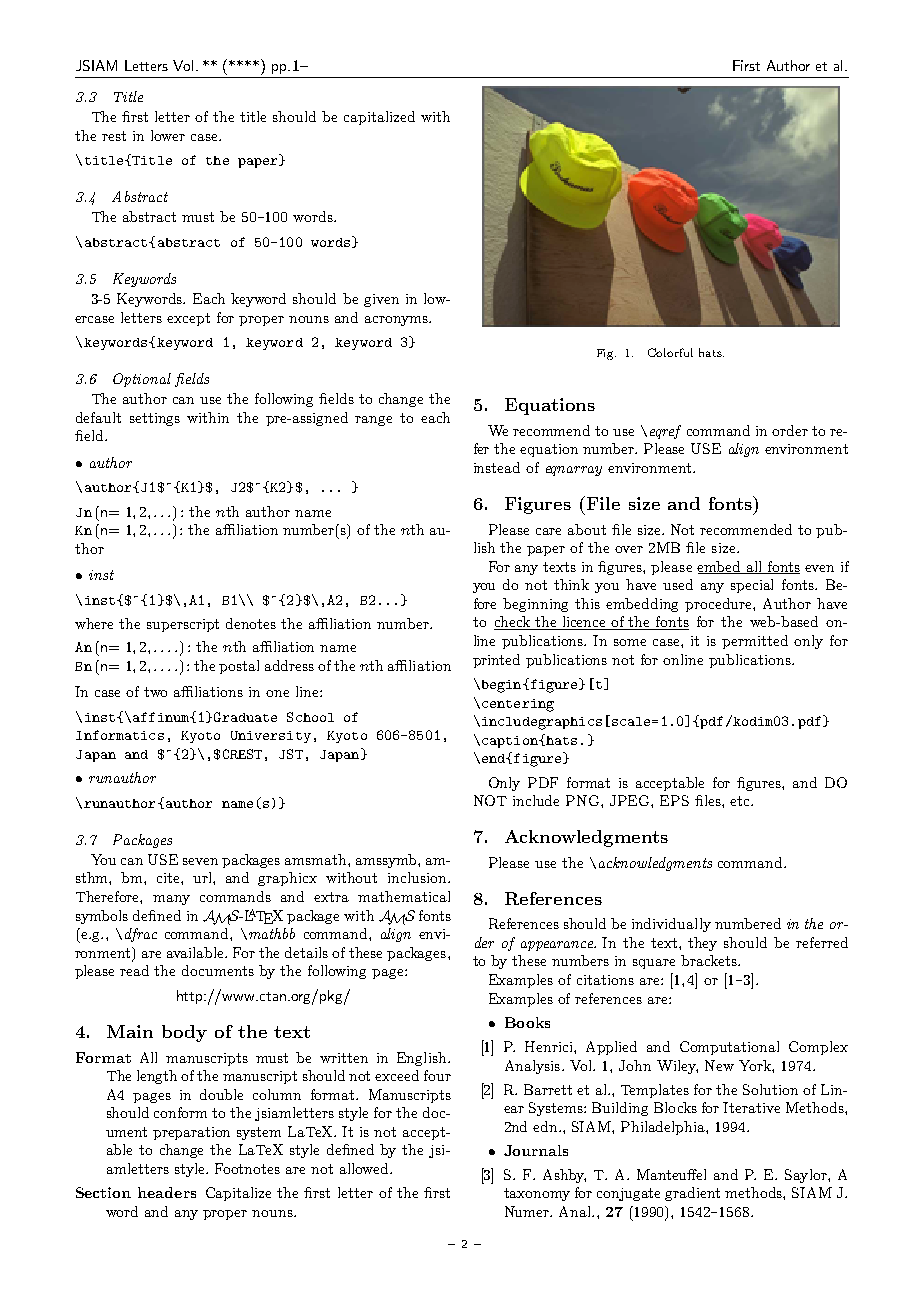  What do you see at coordinates (381, 300) in the page?
I see `given` at bounding box center [381, 300].
